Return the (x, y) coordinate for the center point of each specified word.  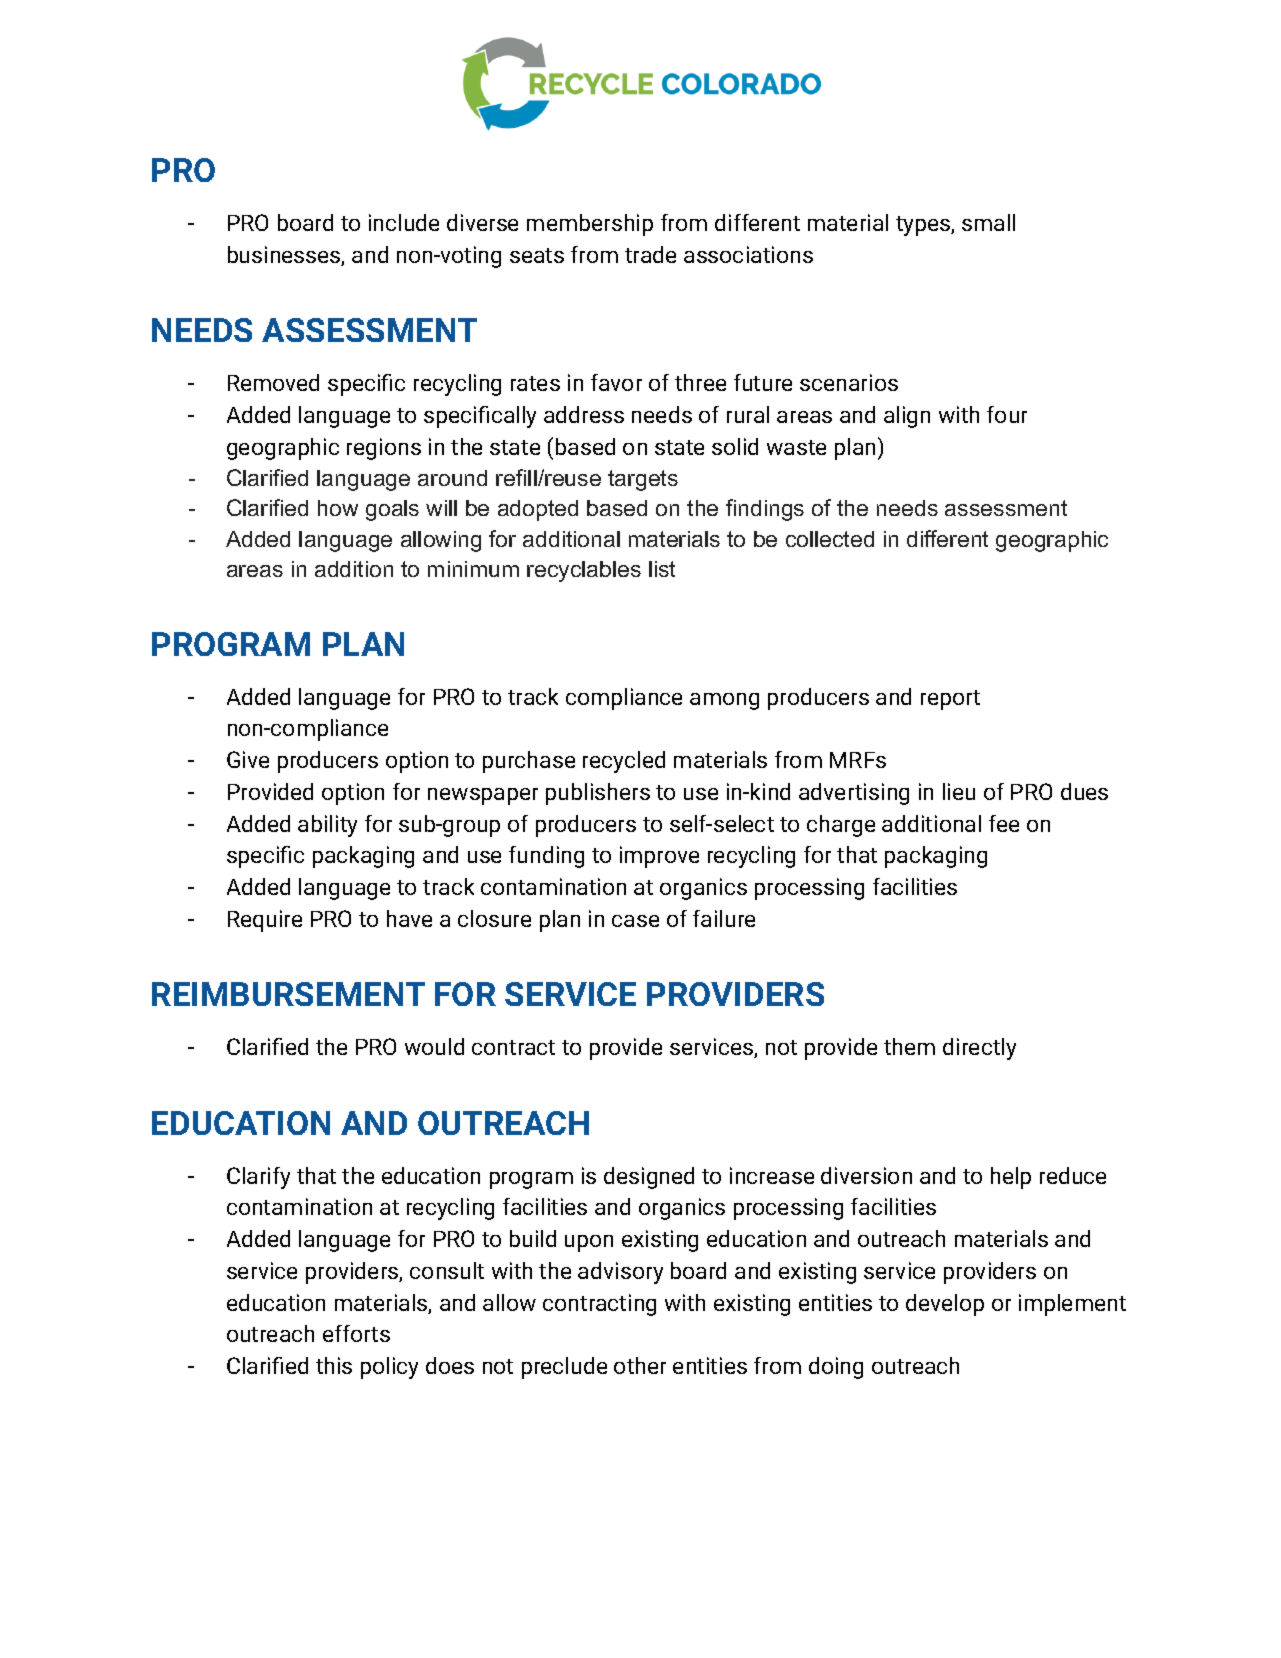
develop (945, 1305)
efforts (356, 1333)
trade (650, 254)
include (404, 222)
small (988, 222)
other (640, 1365)
